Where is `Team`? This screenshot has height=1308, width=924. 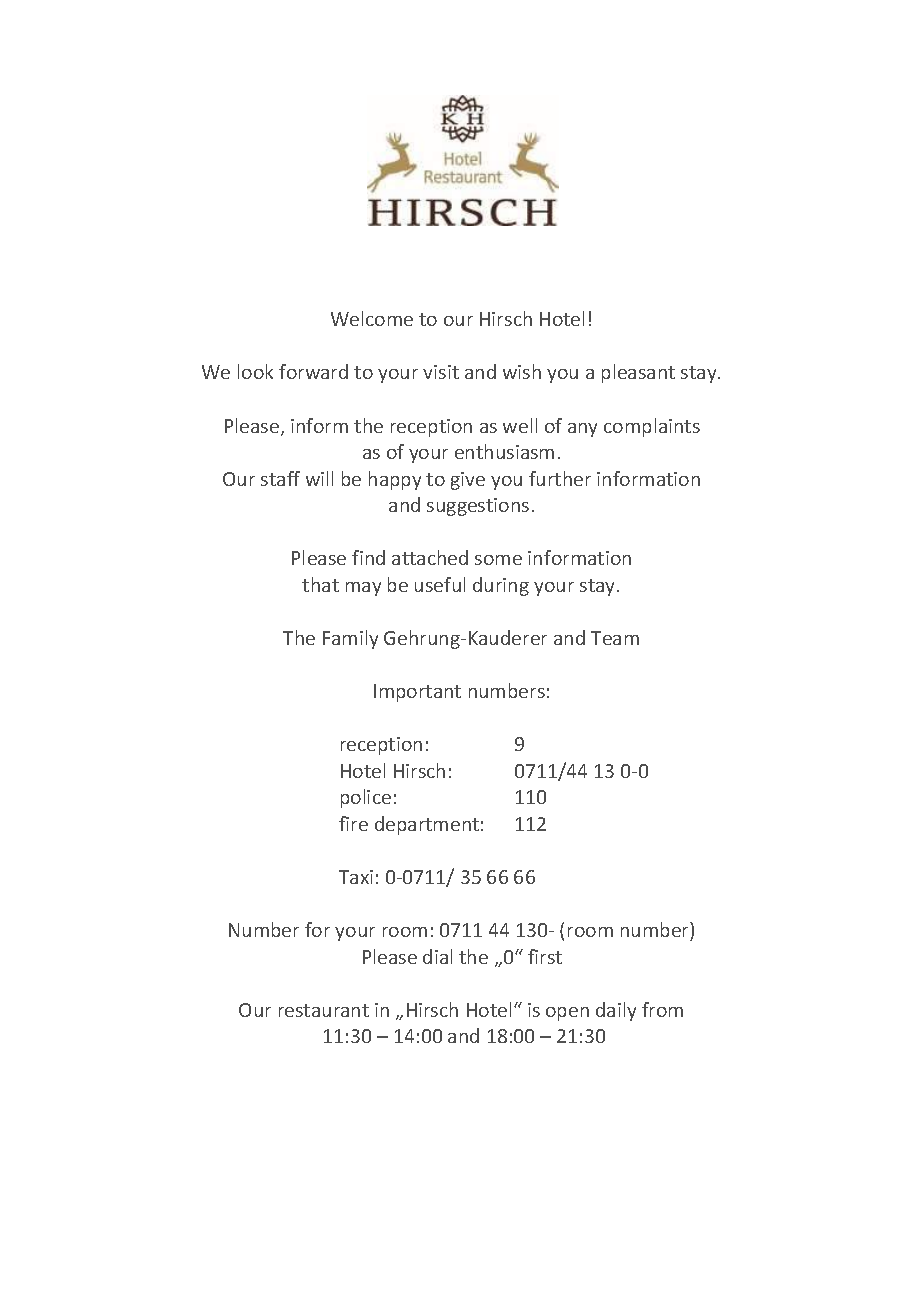 Team is located at coordinates (615, 638).
